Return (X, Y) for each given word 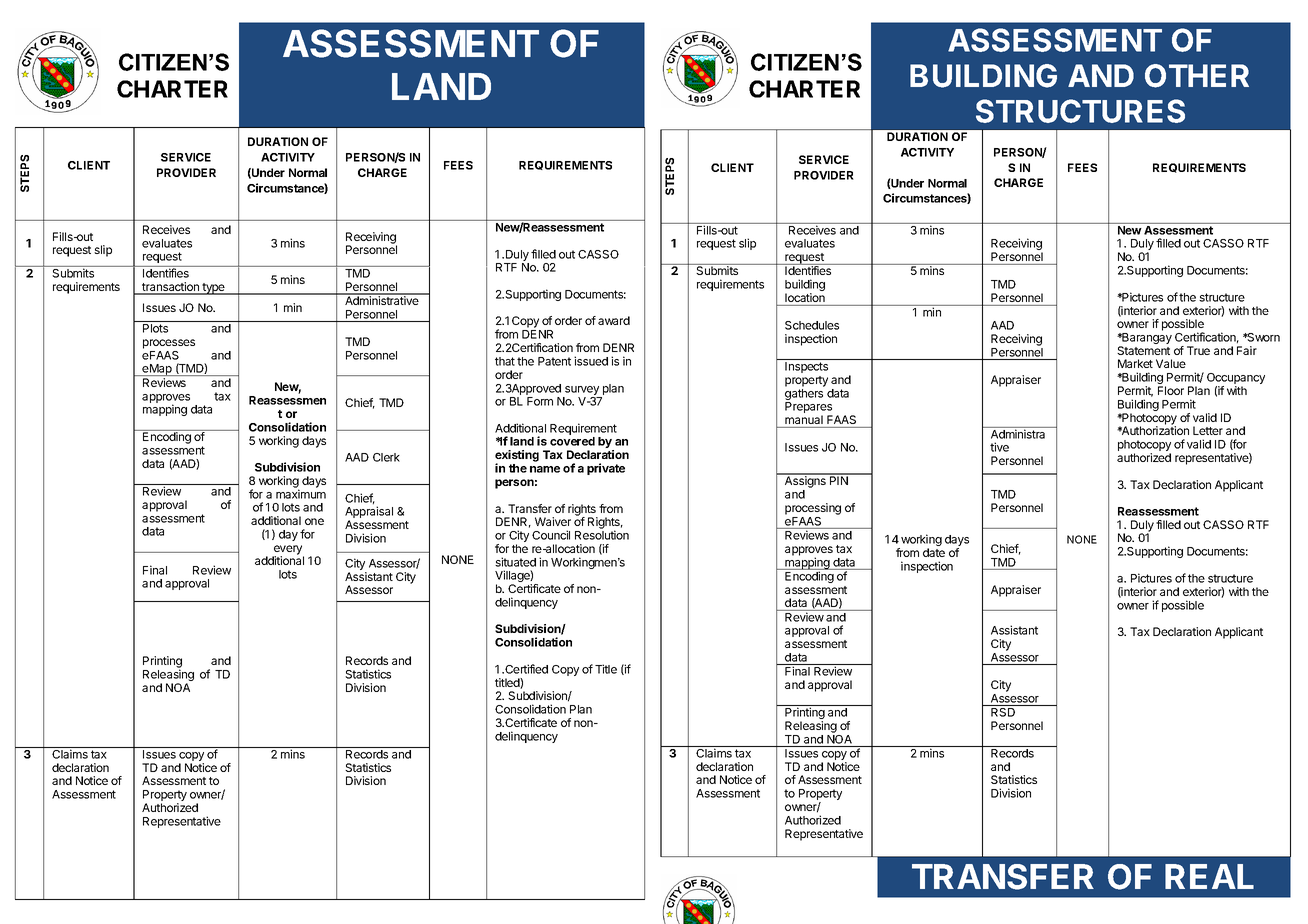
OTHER (1197, 76)
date (934, 552)
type (213, 289)
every (288, 551)
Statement (1143, 350)
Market (1135, 363)
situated (515, 562)
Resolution (602, 535)
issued (591, 361)
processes (169, 344)
